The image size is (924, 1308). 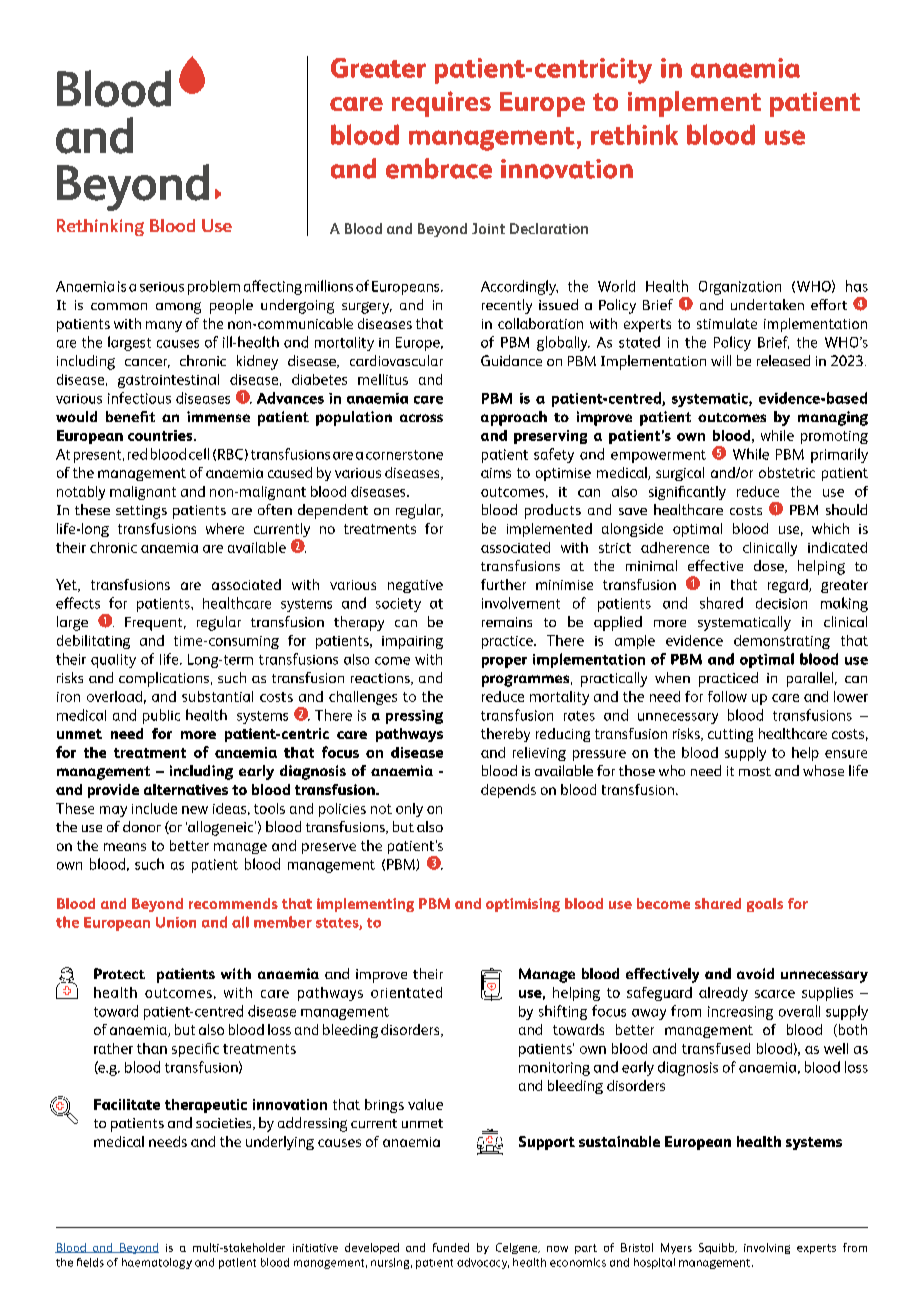 What do you see at coordinates (755, 973) in the screenshot?
I see `avoid` at bounding box center [755, 973].
